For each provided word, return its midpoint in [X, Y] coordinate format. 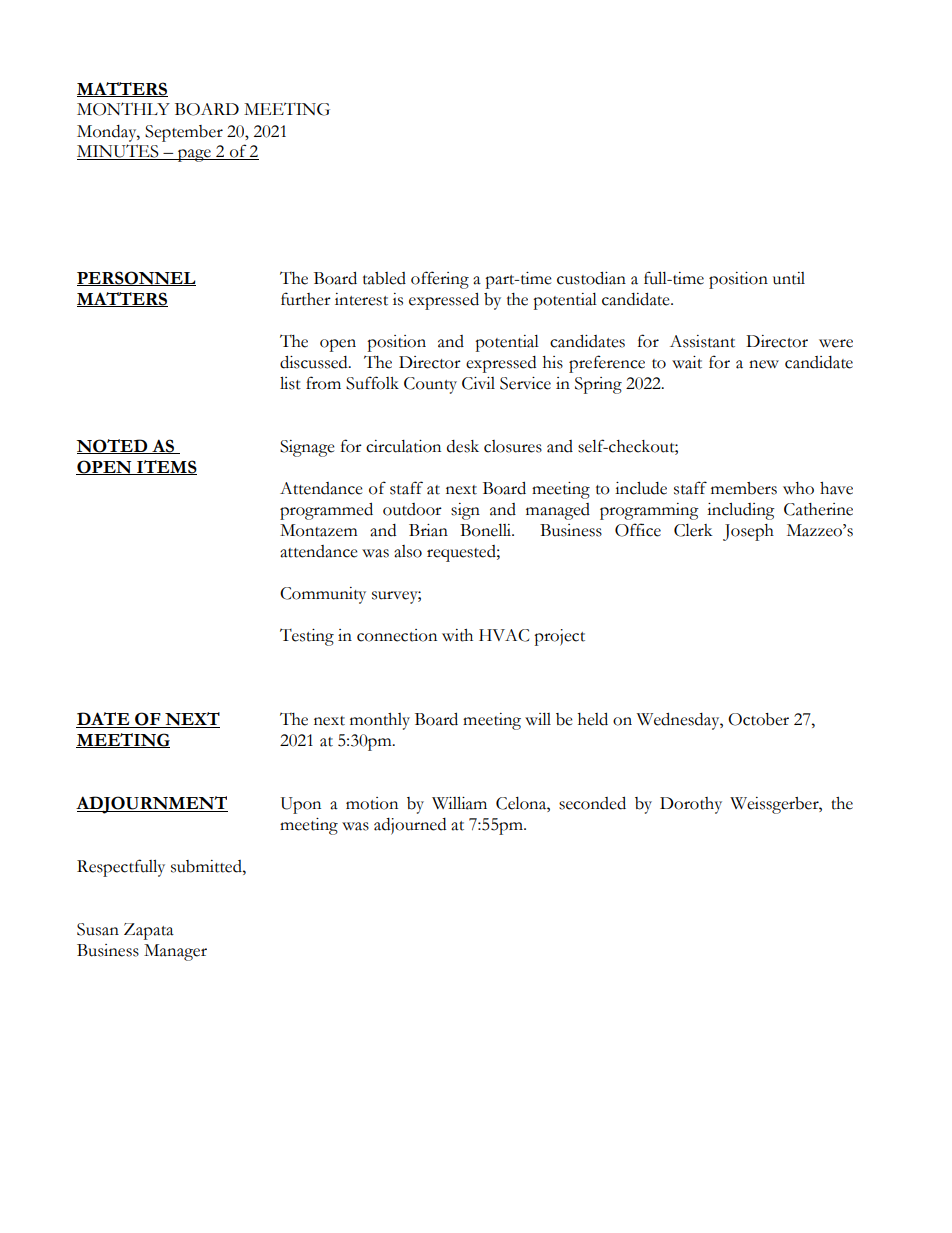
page [194, 155]
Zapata [149, 931]
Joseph [748, 532]
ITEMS [166, 467]
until [789, 278]
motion [372, 803]
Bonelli [487, 530]
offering [440, 280]
